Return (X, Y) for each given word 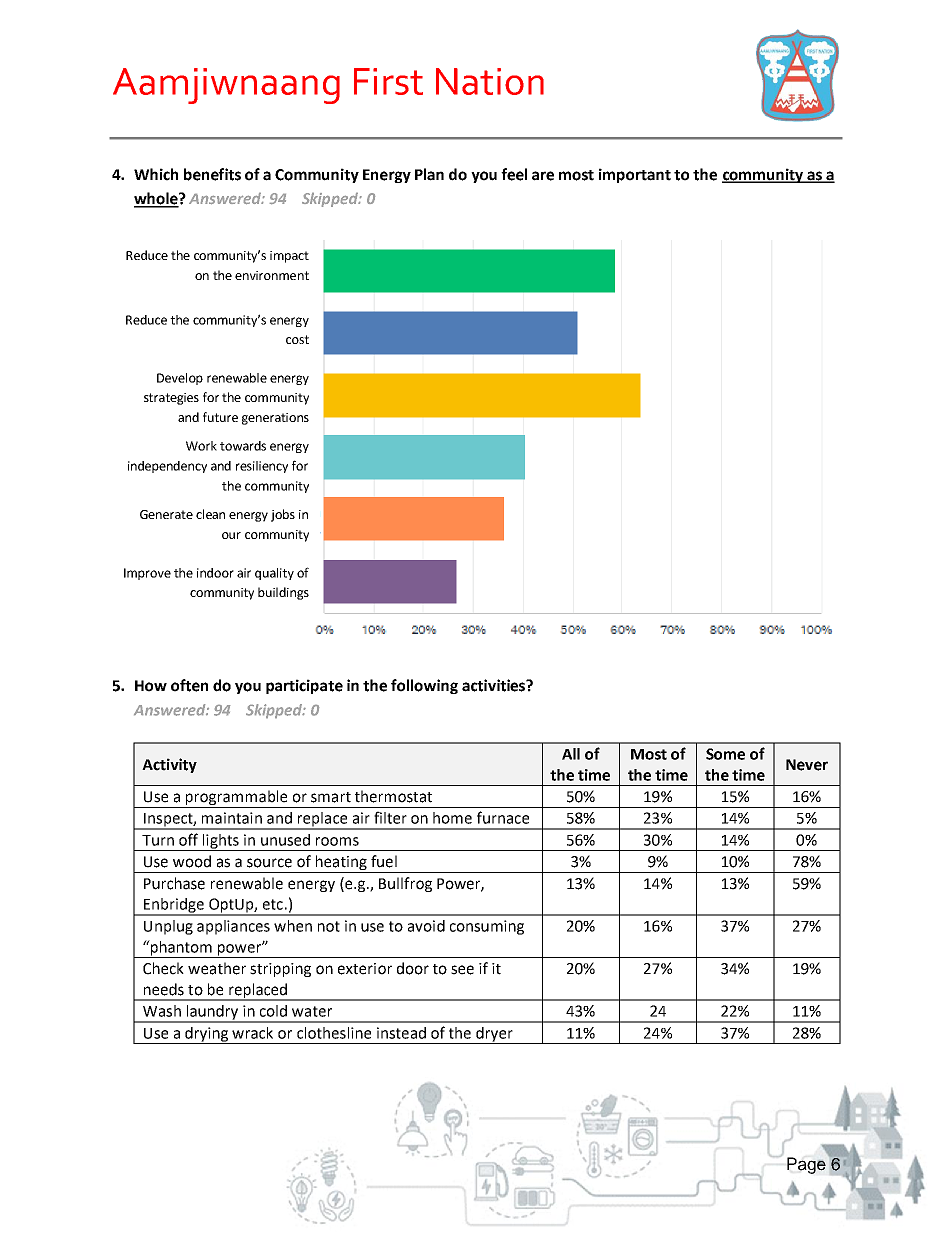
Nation (490, 81)
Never (807, 765)
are (543, 176)
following (424, 686)
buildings (283, 593)
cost (297, 339)
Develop (180, 379)
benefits (212, 174)
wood (192, 861)
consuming (487, 927)
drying (207, 1035)
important (635, 175)
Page (806, 1165)
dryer (494, 1035)
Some (725, 754)
